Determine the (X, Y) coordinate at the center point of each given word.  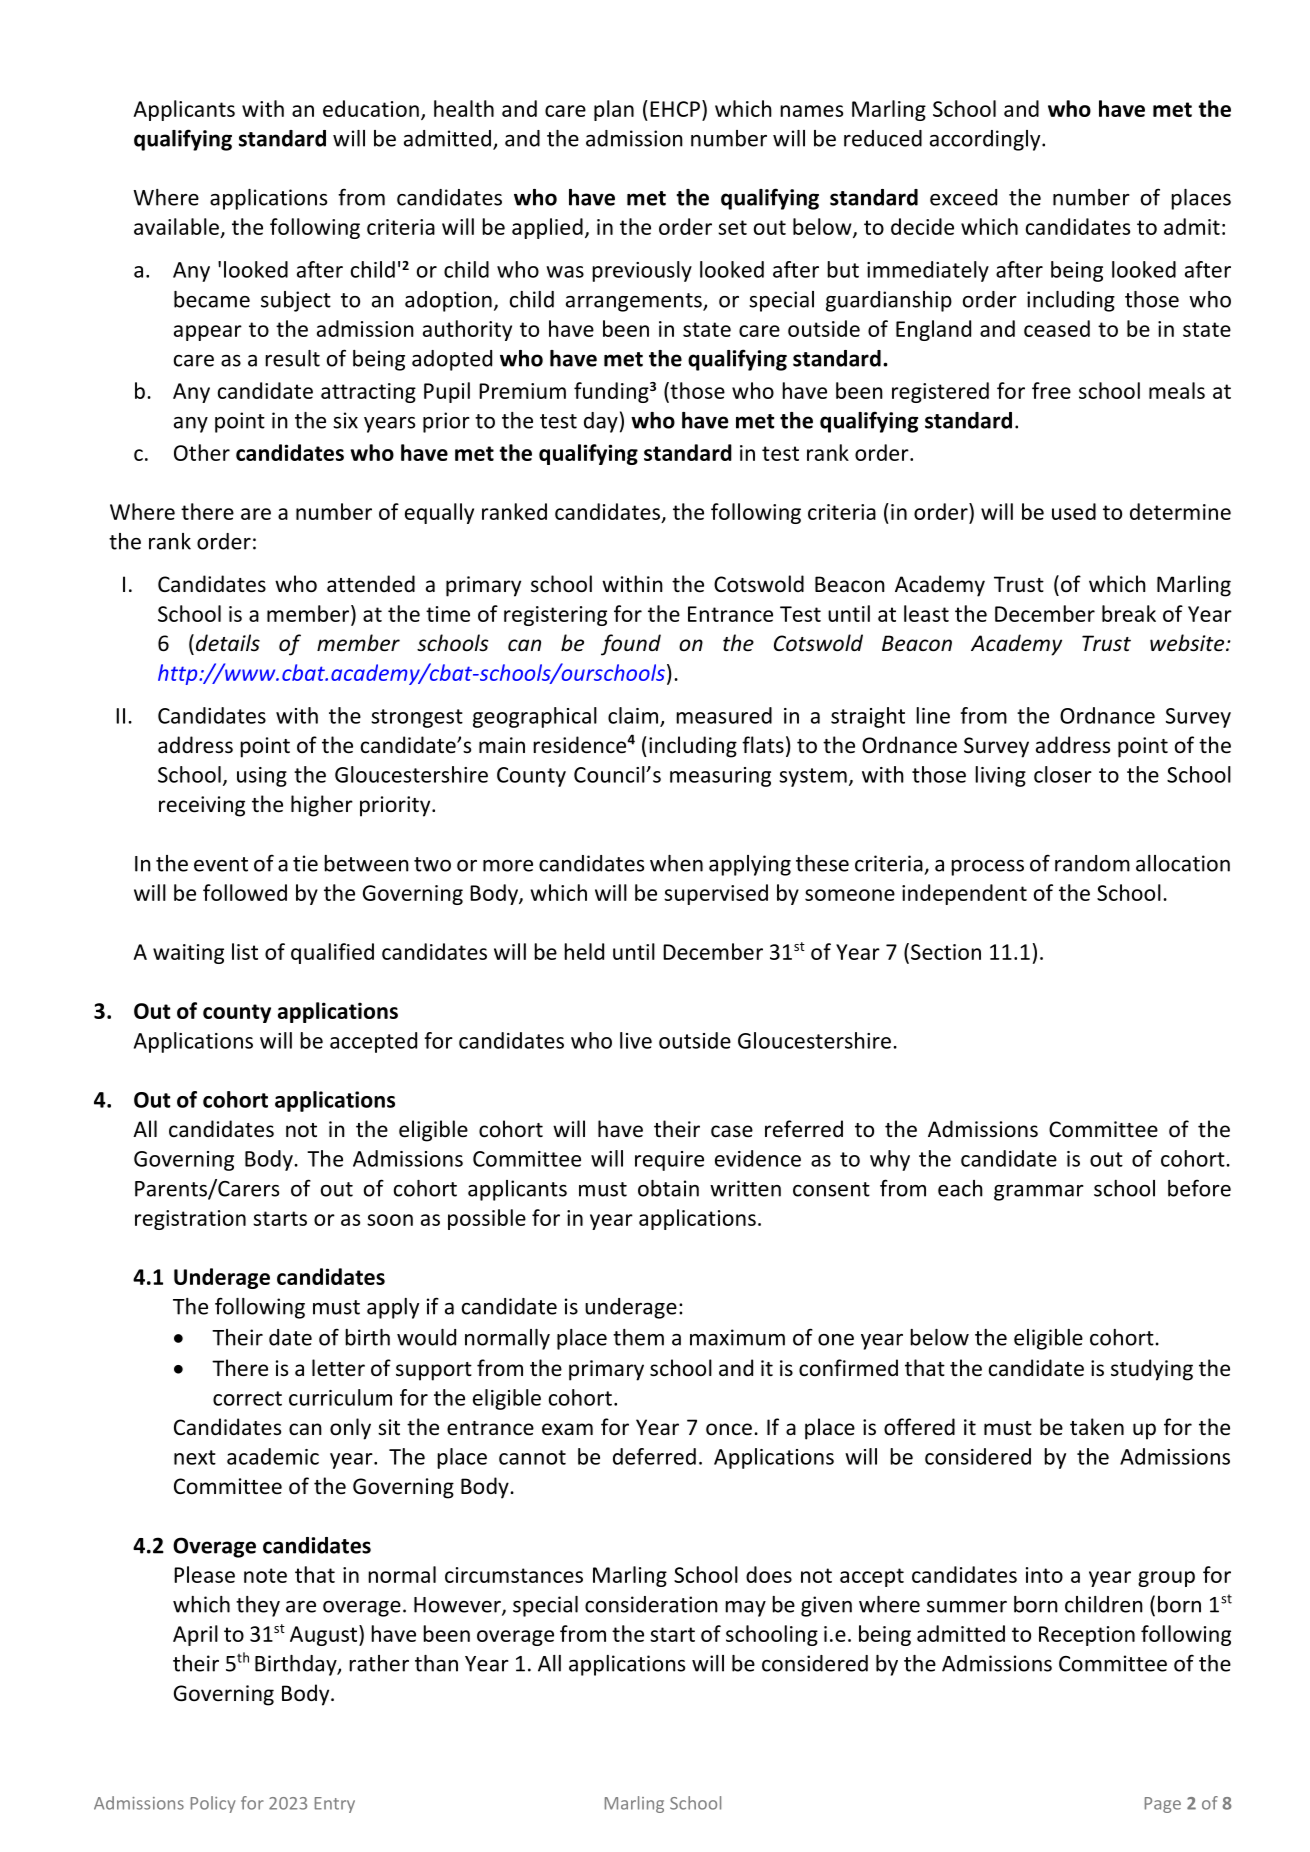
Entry (335, 1805)
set (732, 227)
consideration (651, 1604)
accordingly (986, 140)
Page (1163, 1805)
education (371, 108)
